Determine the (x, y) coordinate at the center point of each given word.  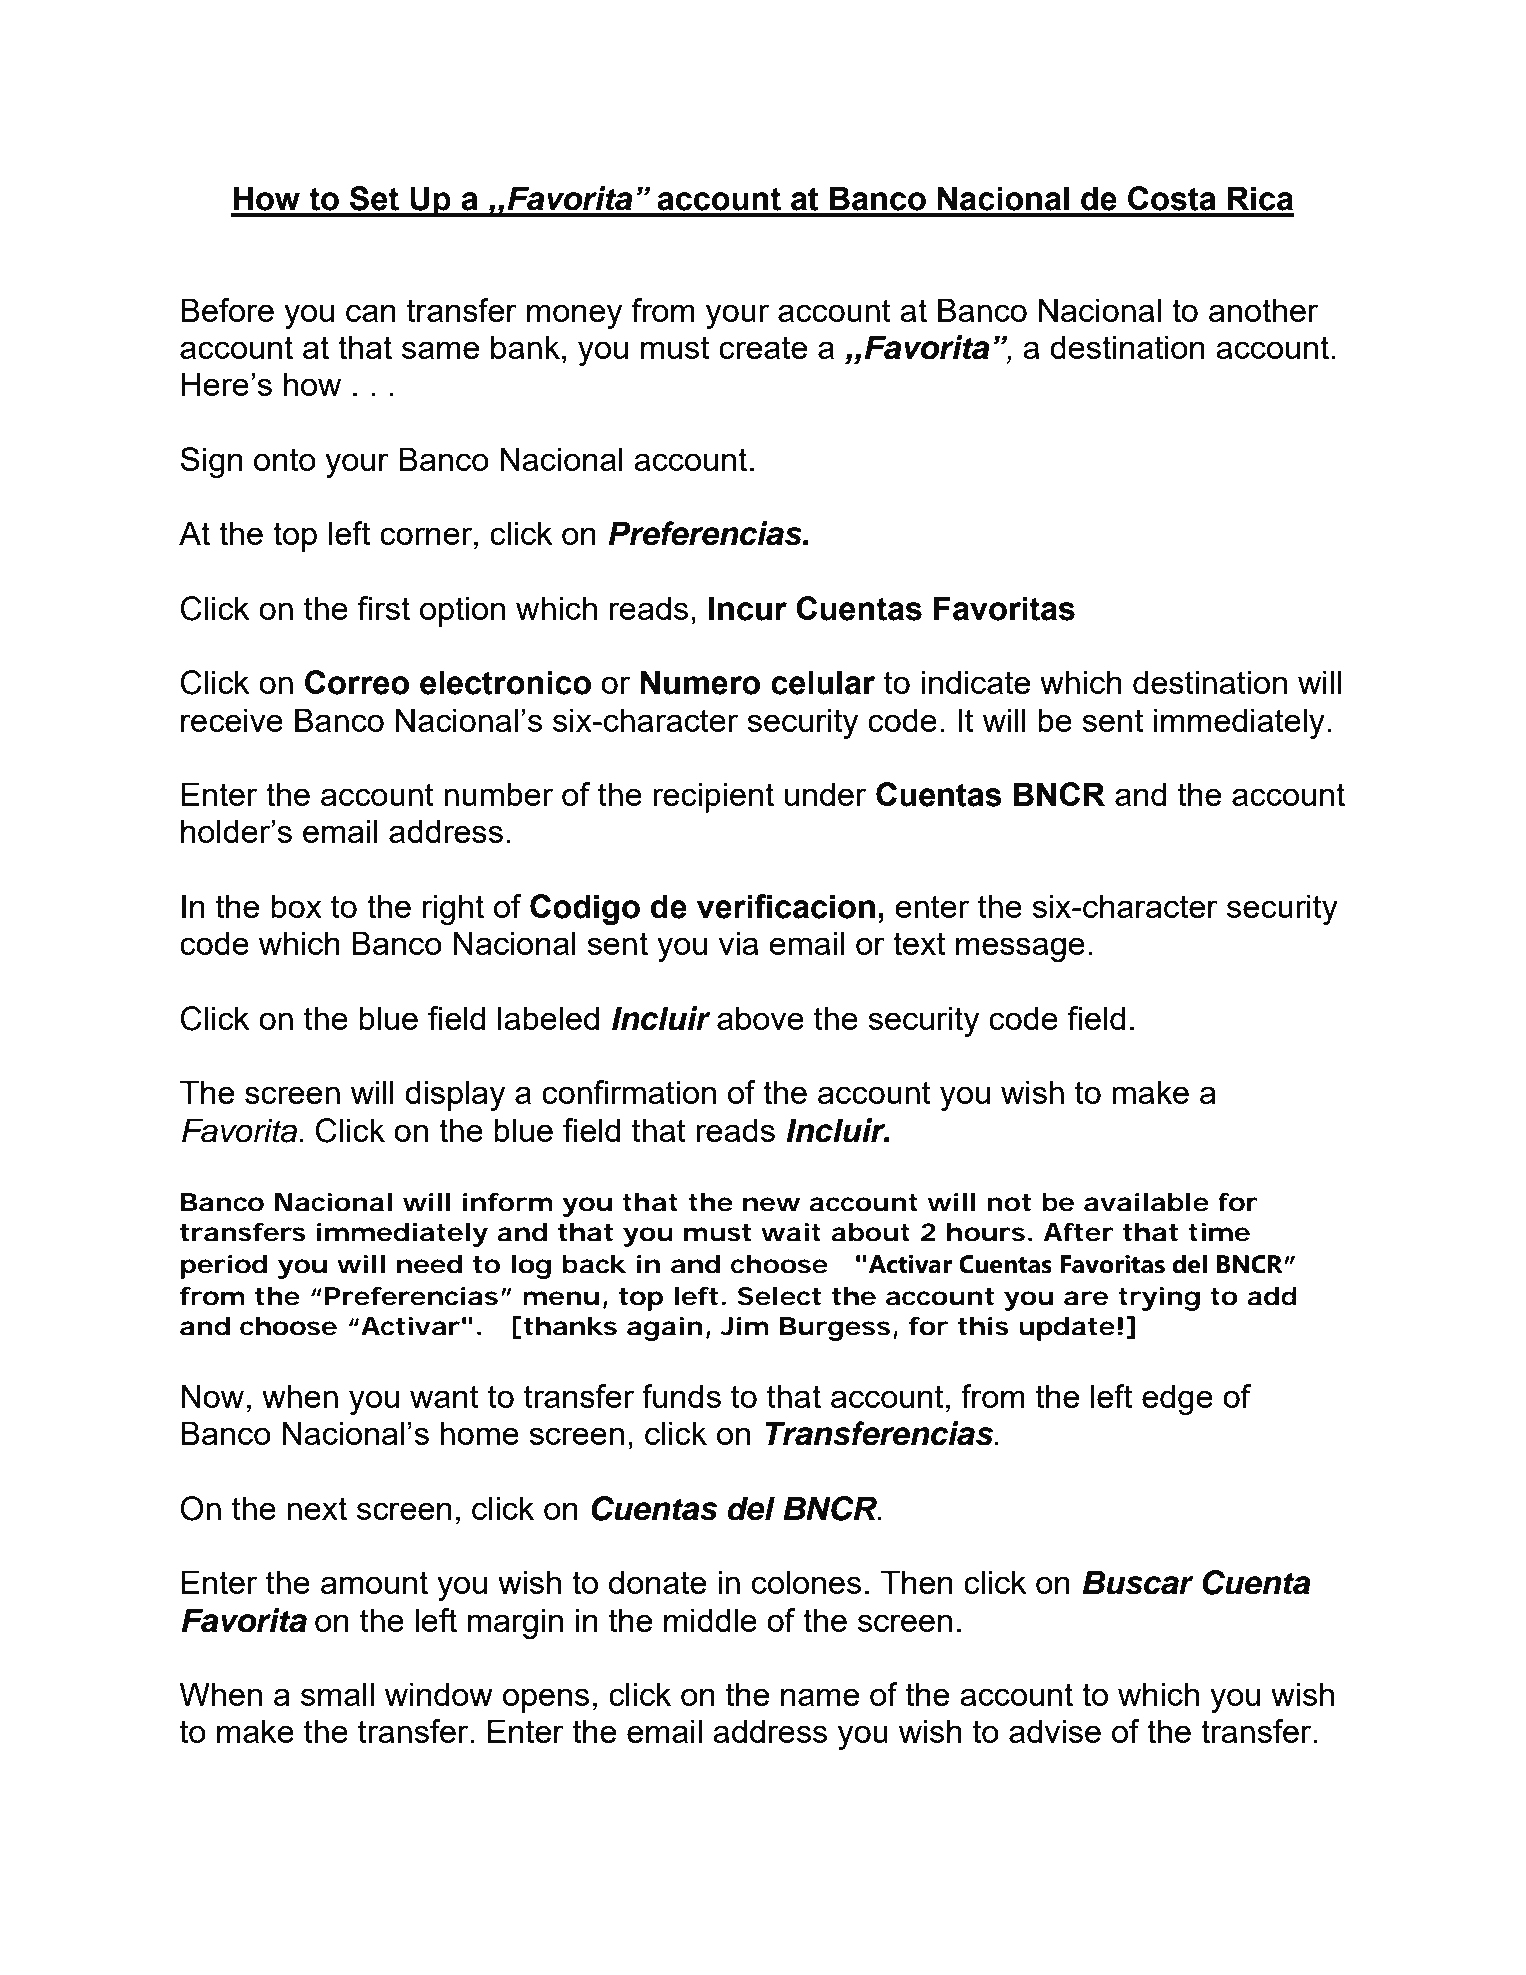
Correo (357, 682)
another (1263, 310)
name (820, 1697)
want (444, 1396)
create (763, 347)
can (371, 313)
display (455, 1095)
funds (681, 1396)
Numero (700, 682)
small (337, 1694)
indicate (975, 682)
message (1020, 949)
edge (1177, 1399)
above (760, 1018)
